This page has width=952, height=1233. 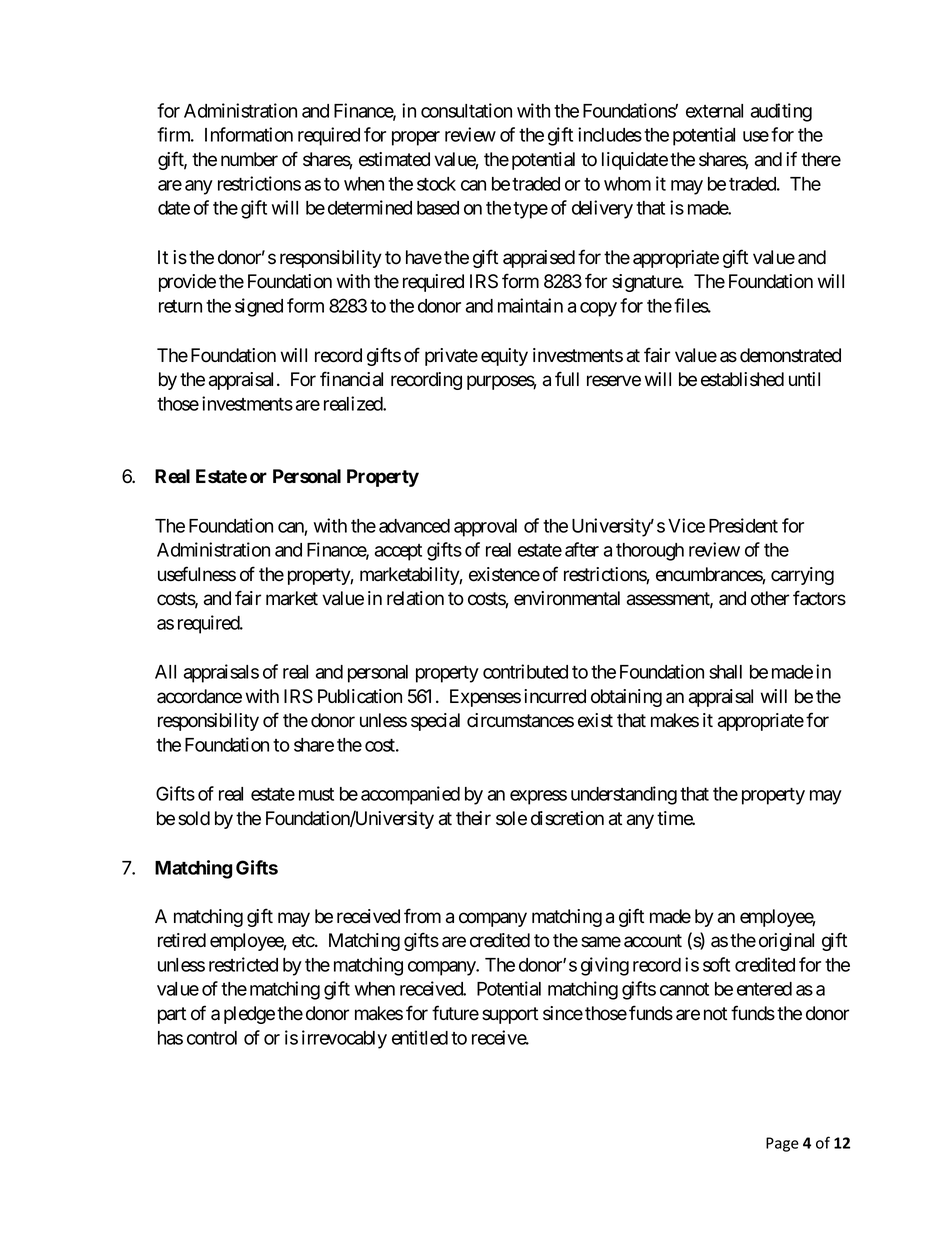 I want to click on entitled, so click(x=420, y=1037).
